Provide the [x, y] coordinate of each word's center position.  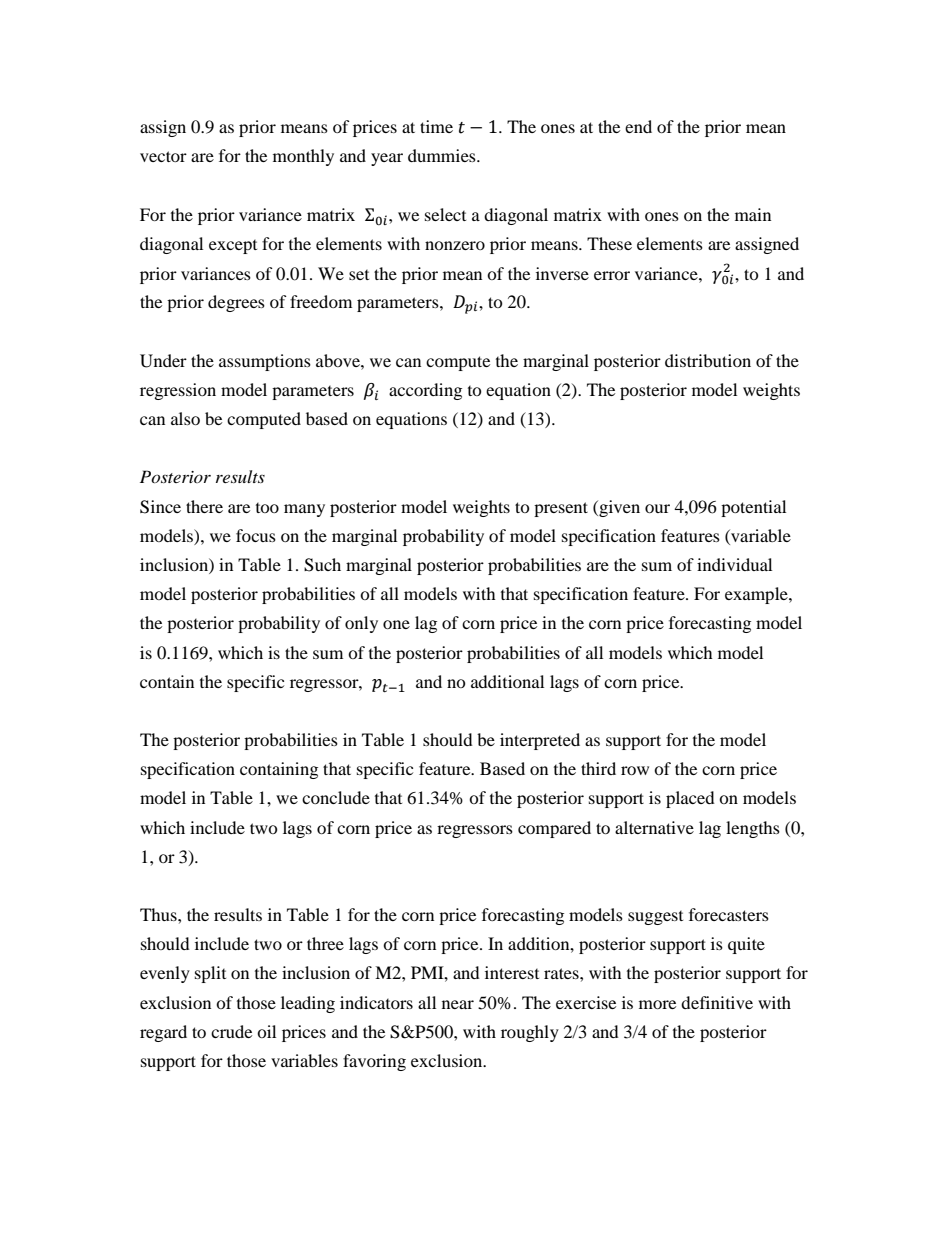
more [657, 1004]
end [638, 126]
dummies [443, 155]
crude [231, 1031]
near [458, 1004]
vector [163, 156]
